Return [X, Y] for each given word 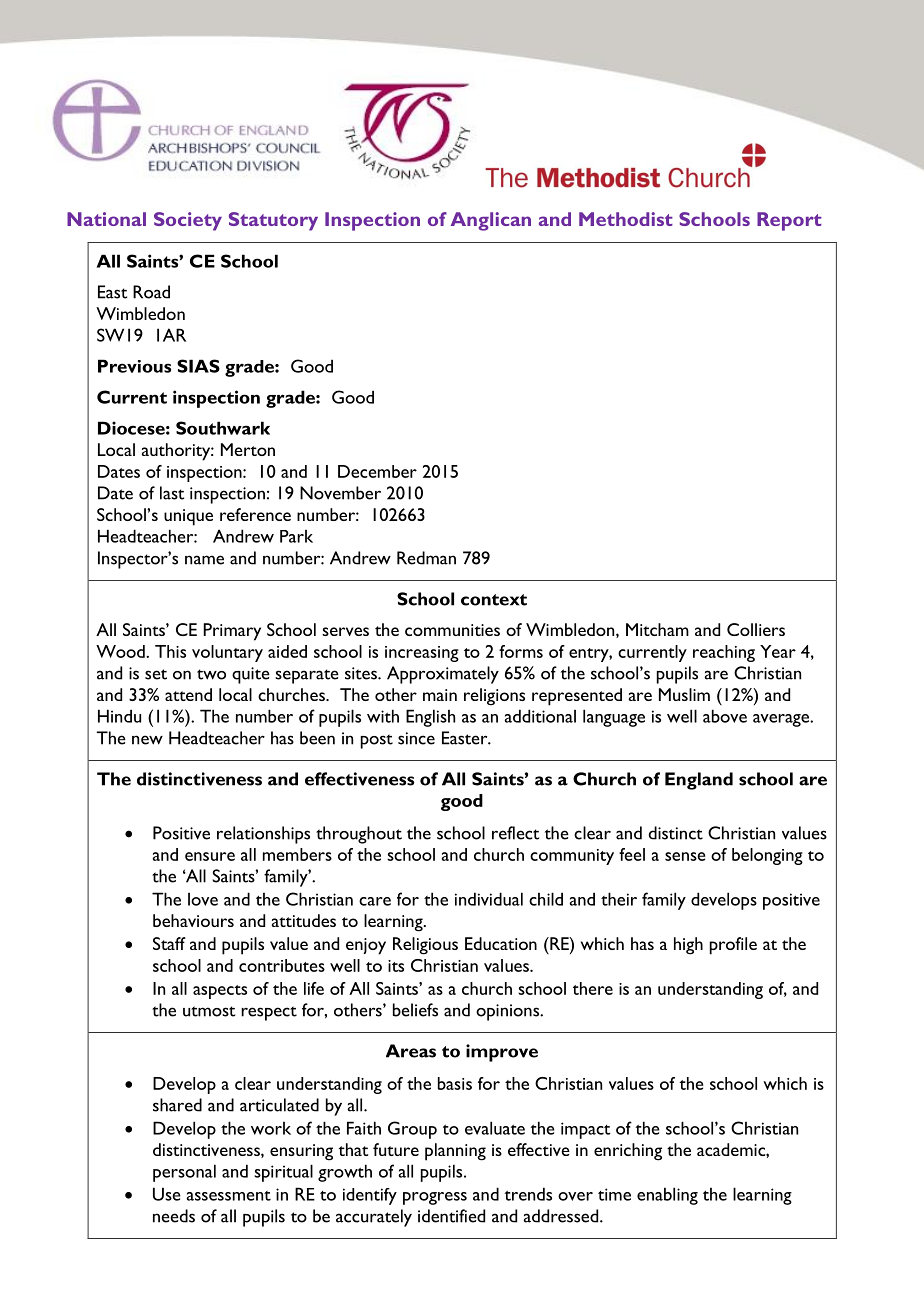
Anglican [491, 221]
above [725, 716]
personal [184, 1173]
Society [188, 221]
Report [789, 221]
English [430, 718]
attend [188, 694]
